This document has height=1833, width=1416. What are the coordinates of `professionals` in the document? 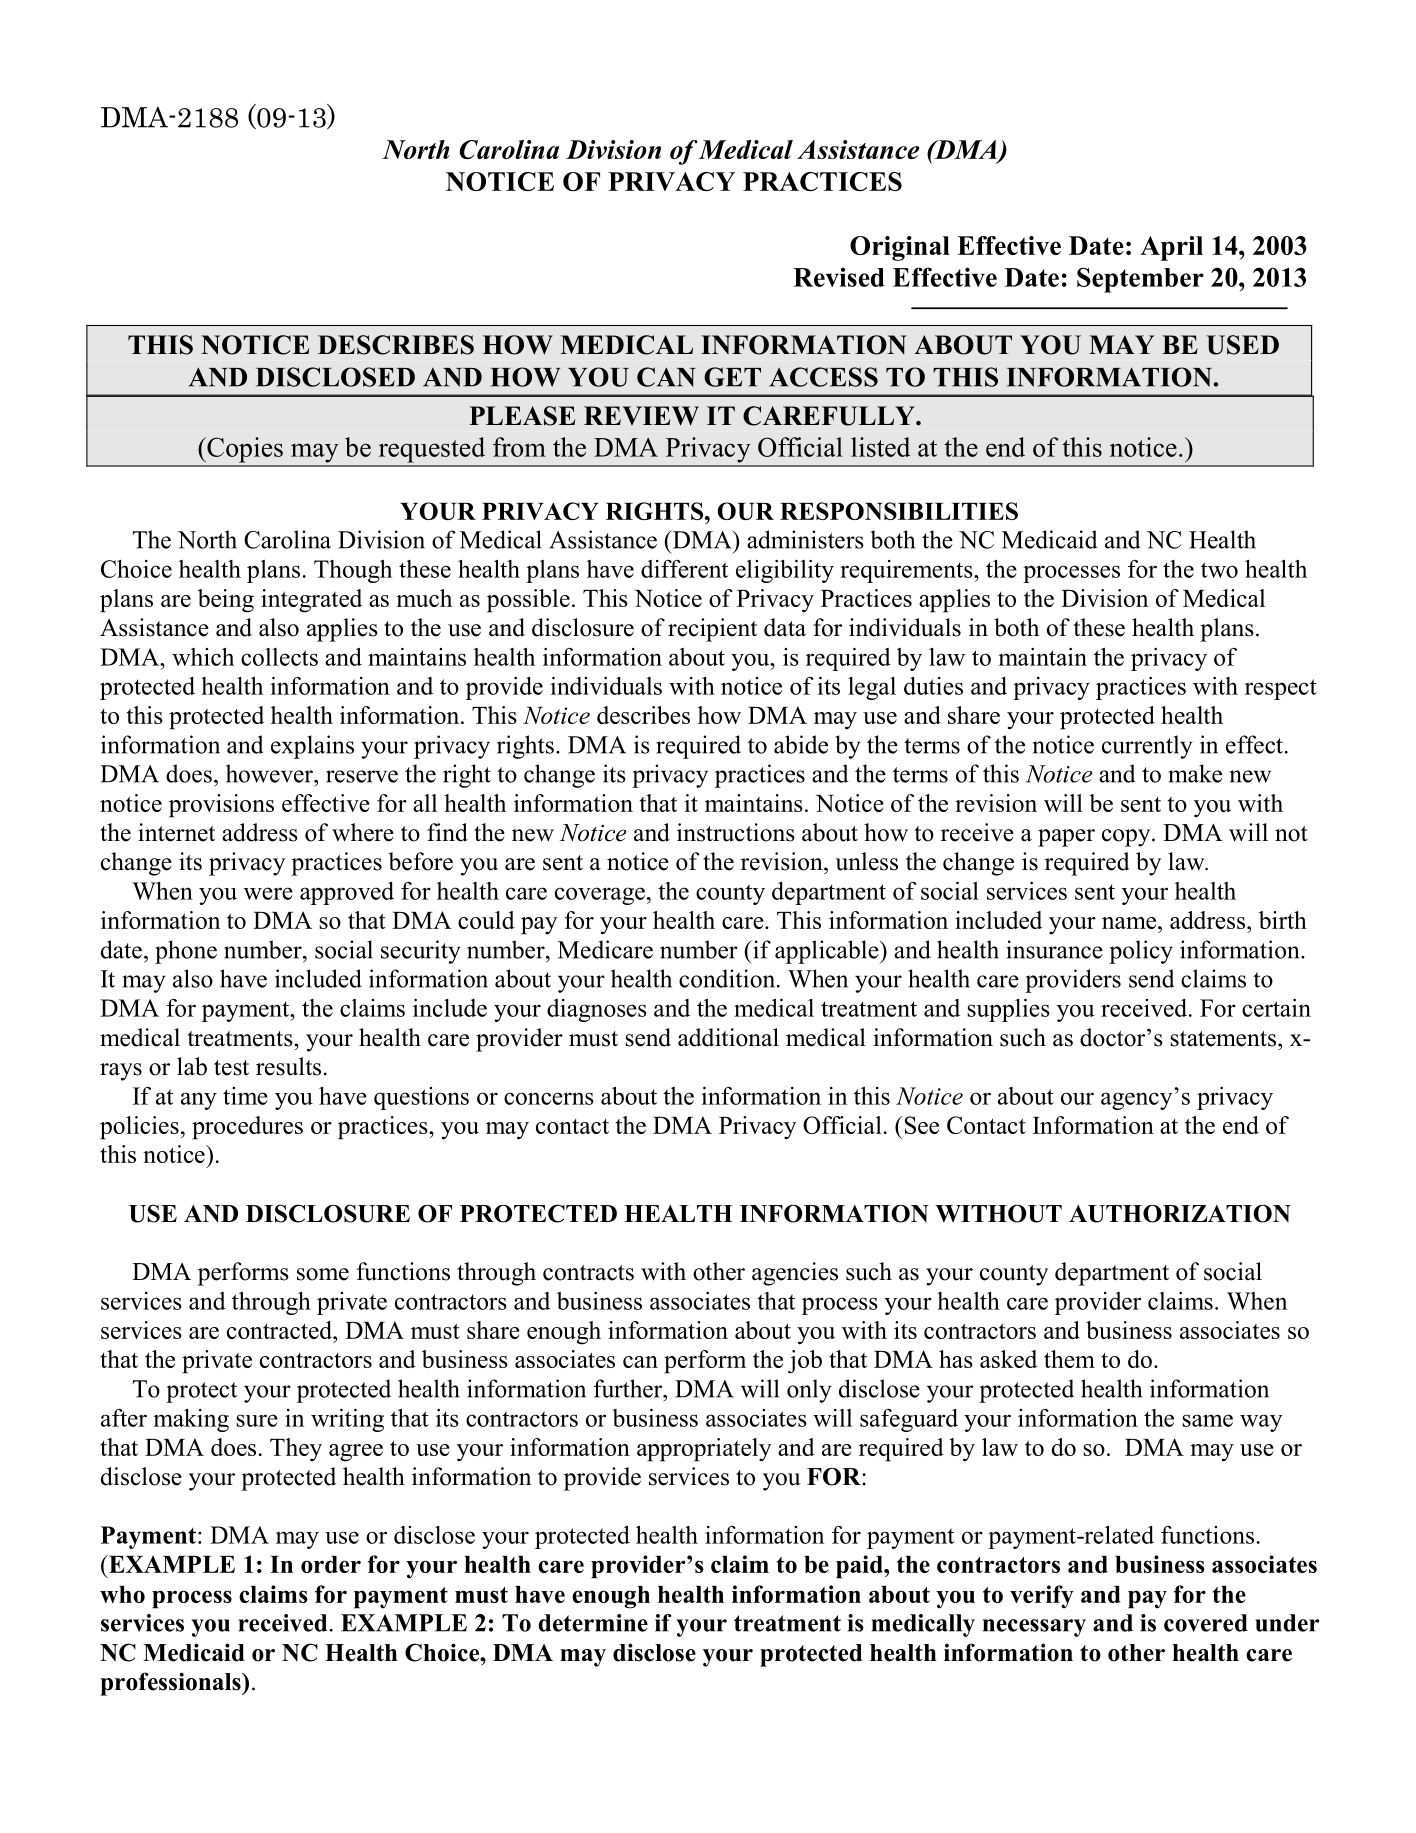 It's located at (171, 1684).
